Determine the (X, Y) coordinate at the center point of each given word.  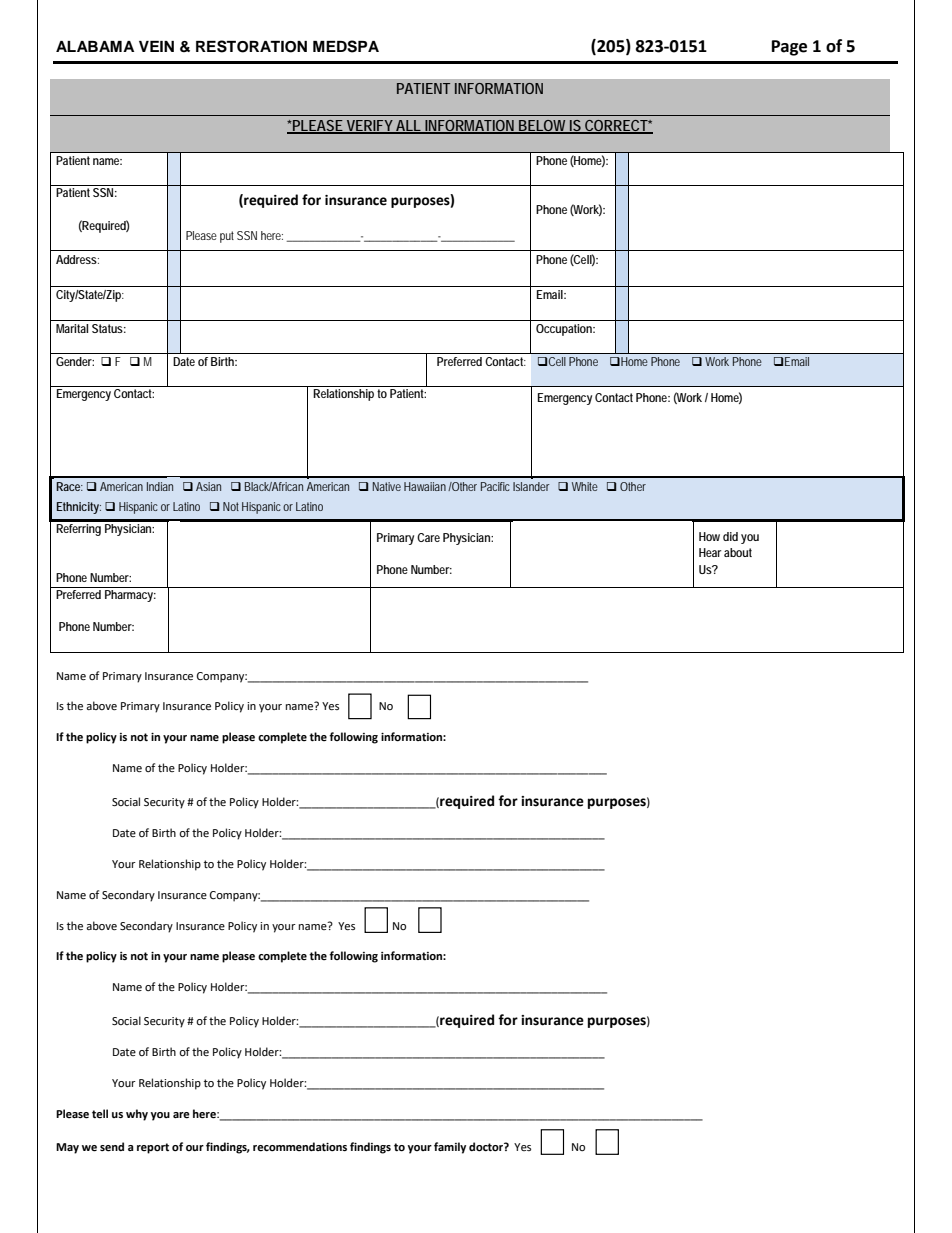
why (137, 1115)
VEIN (156, 46)
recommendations (300, 1147)
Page (789, 48)
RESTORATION (251, 46)
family (450, 1148)
